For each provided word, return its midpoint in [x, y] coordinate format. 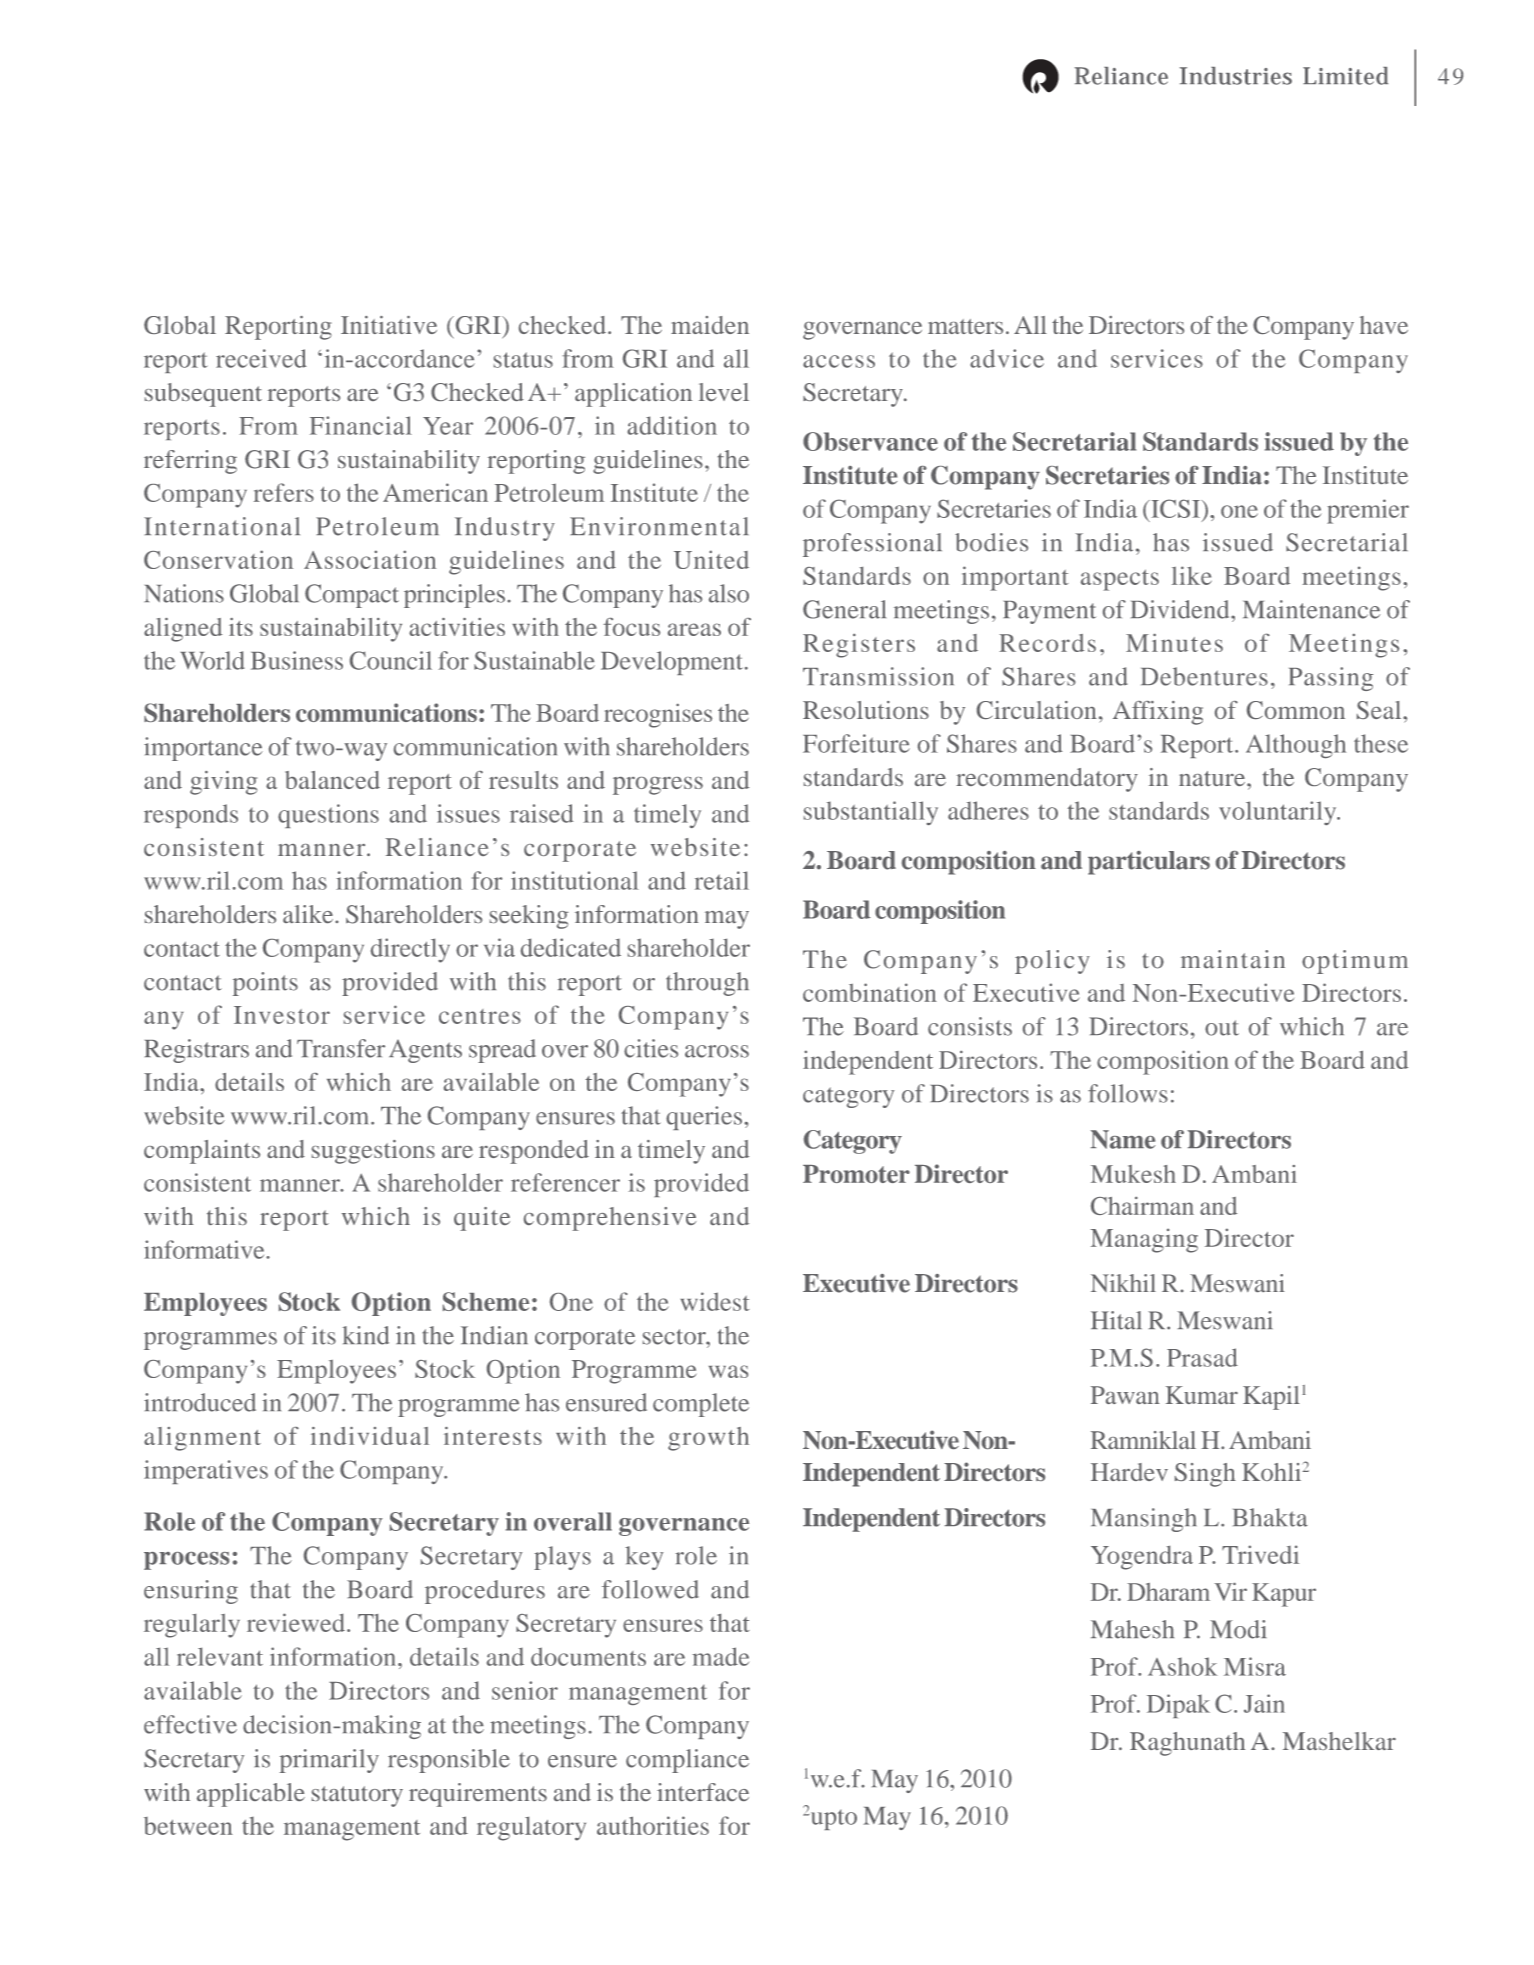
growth [708, 1439]
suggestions [373, 1152]
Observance [870, 441]
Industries [1235, 76]
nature [1213, 778]
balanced [332, 780]
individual [370, 1436]
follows [1128, 1093]
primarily [329, 1761]
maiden [710, 325]
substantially [871, 813]
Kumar [1202, 1395]
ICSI [1175, 508]
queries [704, 1118]
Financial [361, 425]
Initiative [389, 325]
